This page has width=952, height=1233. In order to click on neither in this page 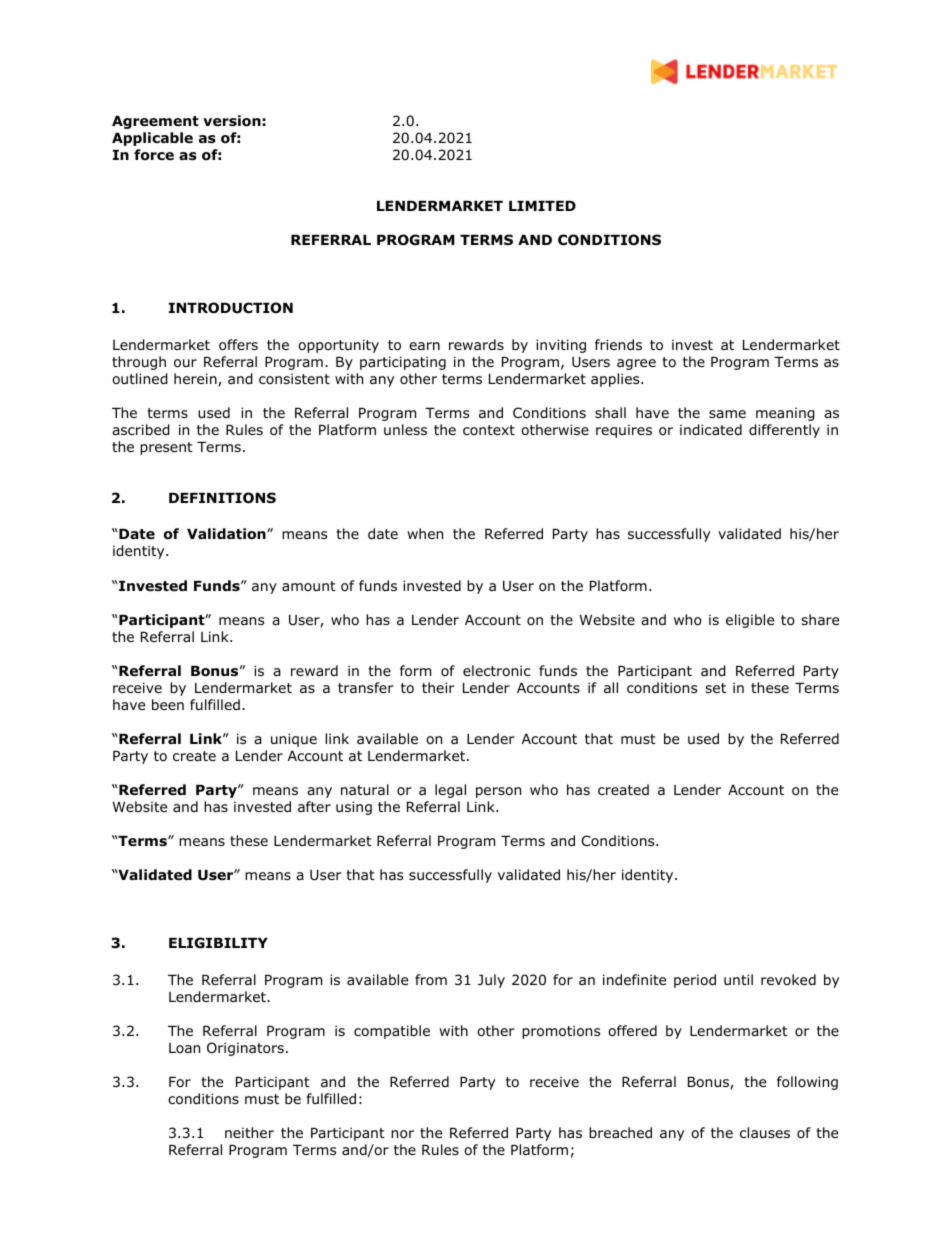, I will do `click(249, 1132)`.
